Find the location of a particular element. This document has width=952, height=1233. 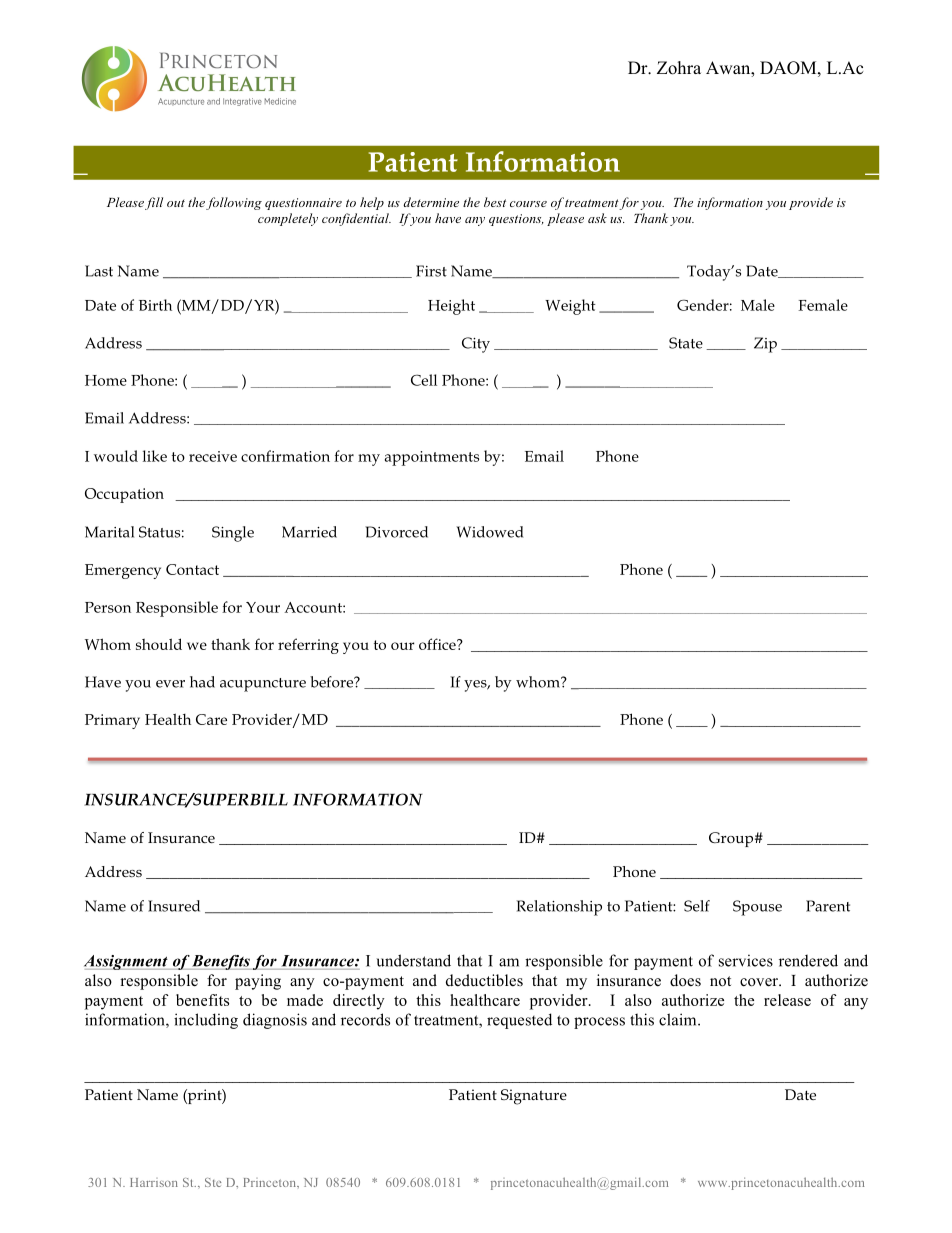

Contact is located at coordinates (192, 569).
